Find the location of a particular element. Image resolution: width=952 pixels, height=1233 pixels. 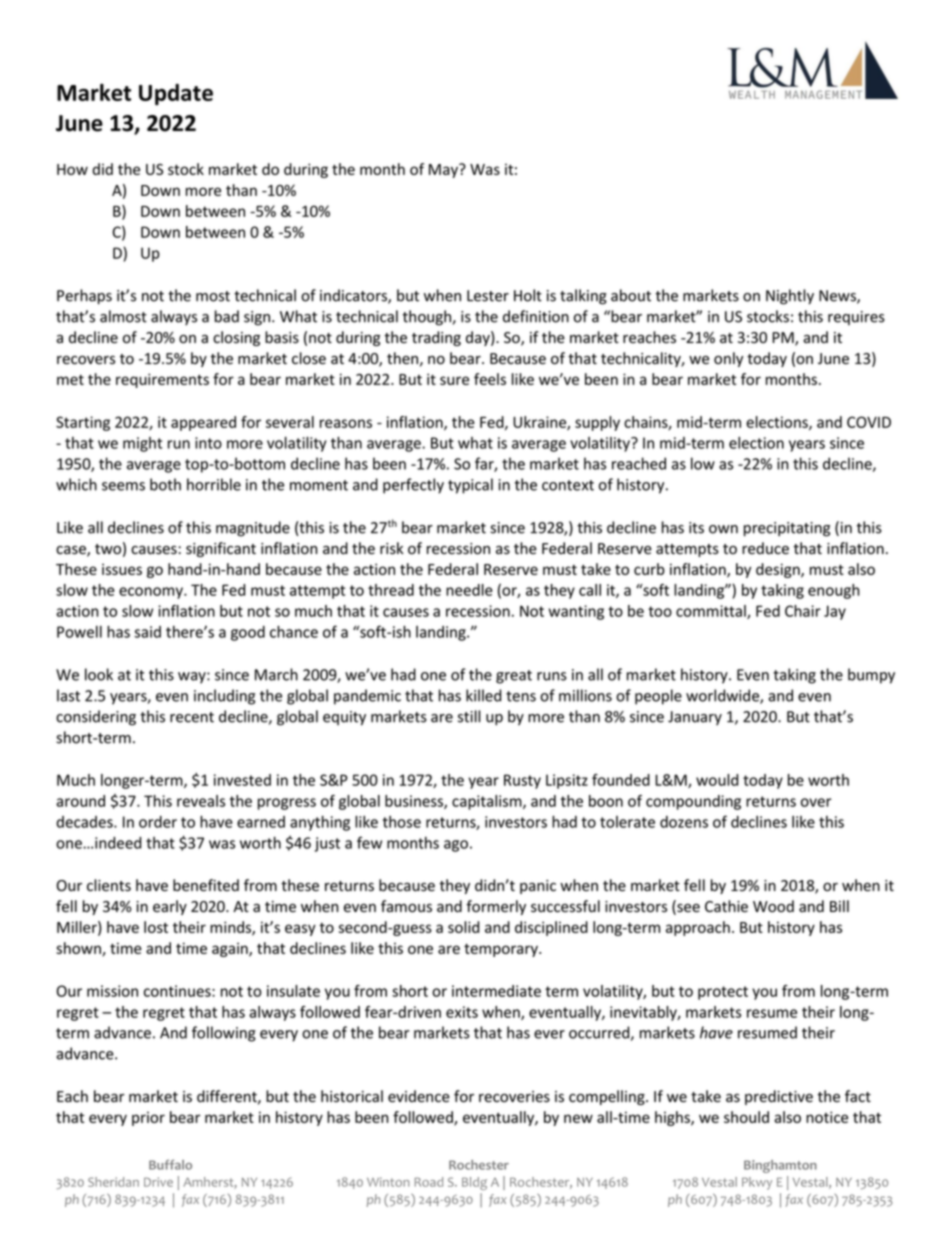

Nightly is located at coordinates (790, 297).
